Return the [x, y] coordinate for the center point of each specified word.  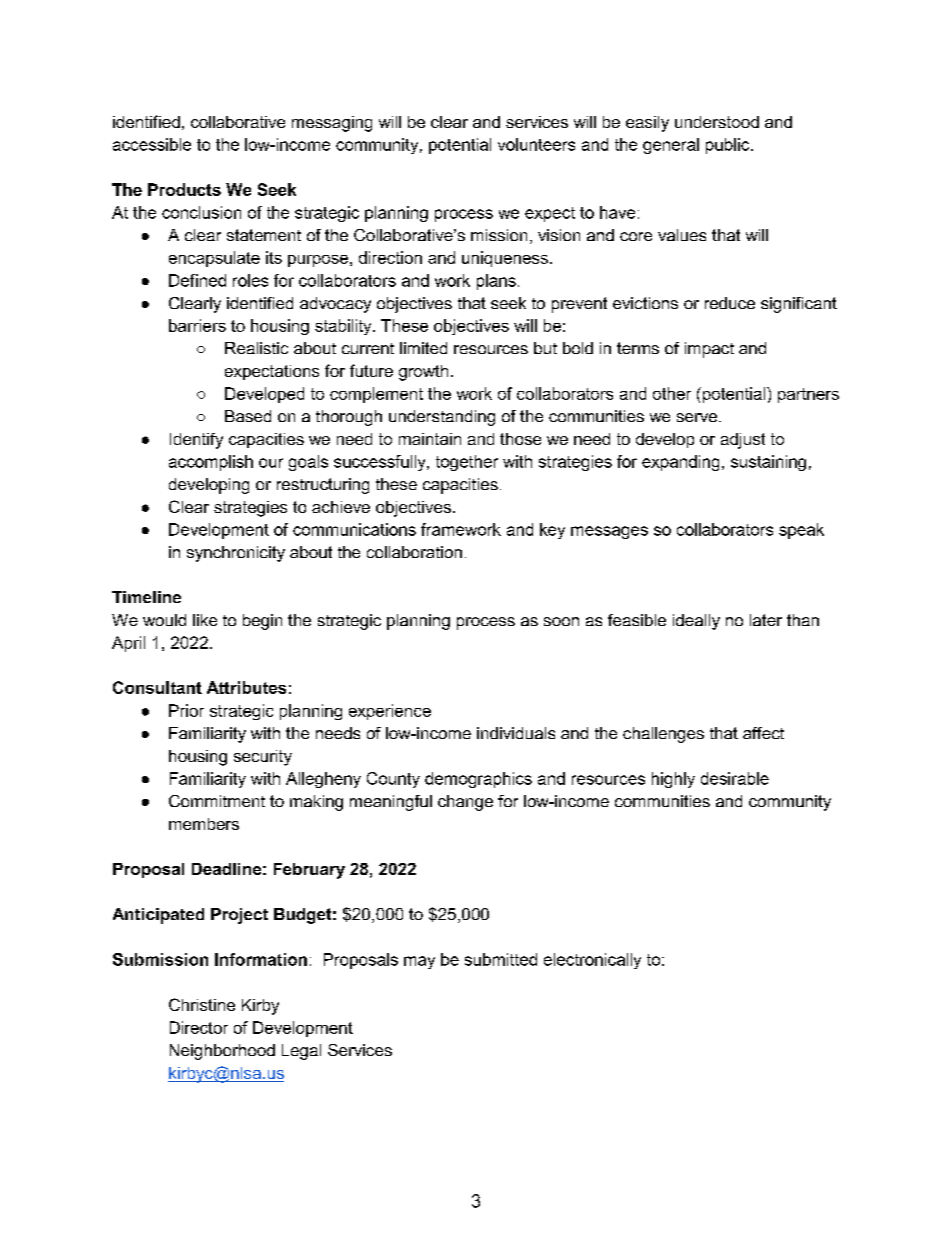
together [467, 463]
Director [199, 1027]
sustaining [768, 463]
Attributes [246, 687]
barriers [197, 325]
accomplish [211, 463]
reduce [730, 303]
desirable [735, 778]
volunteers [536, 144]
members [204, 824]
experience [390, 712]
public [729, 146]
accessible [152, 144]
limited [423, 348]
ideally [696, 622]
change [465, 803]
